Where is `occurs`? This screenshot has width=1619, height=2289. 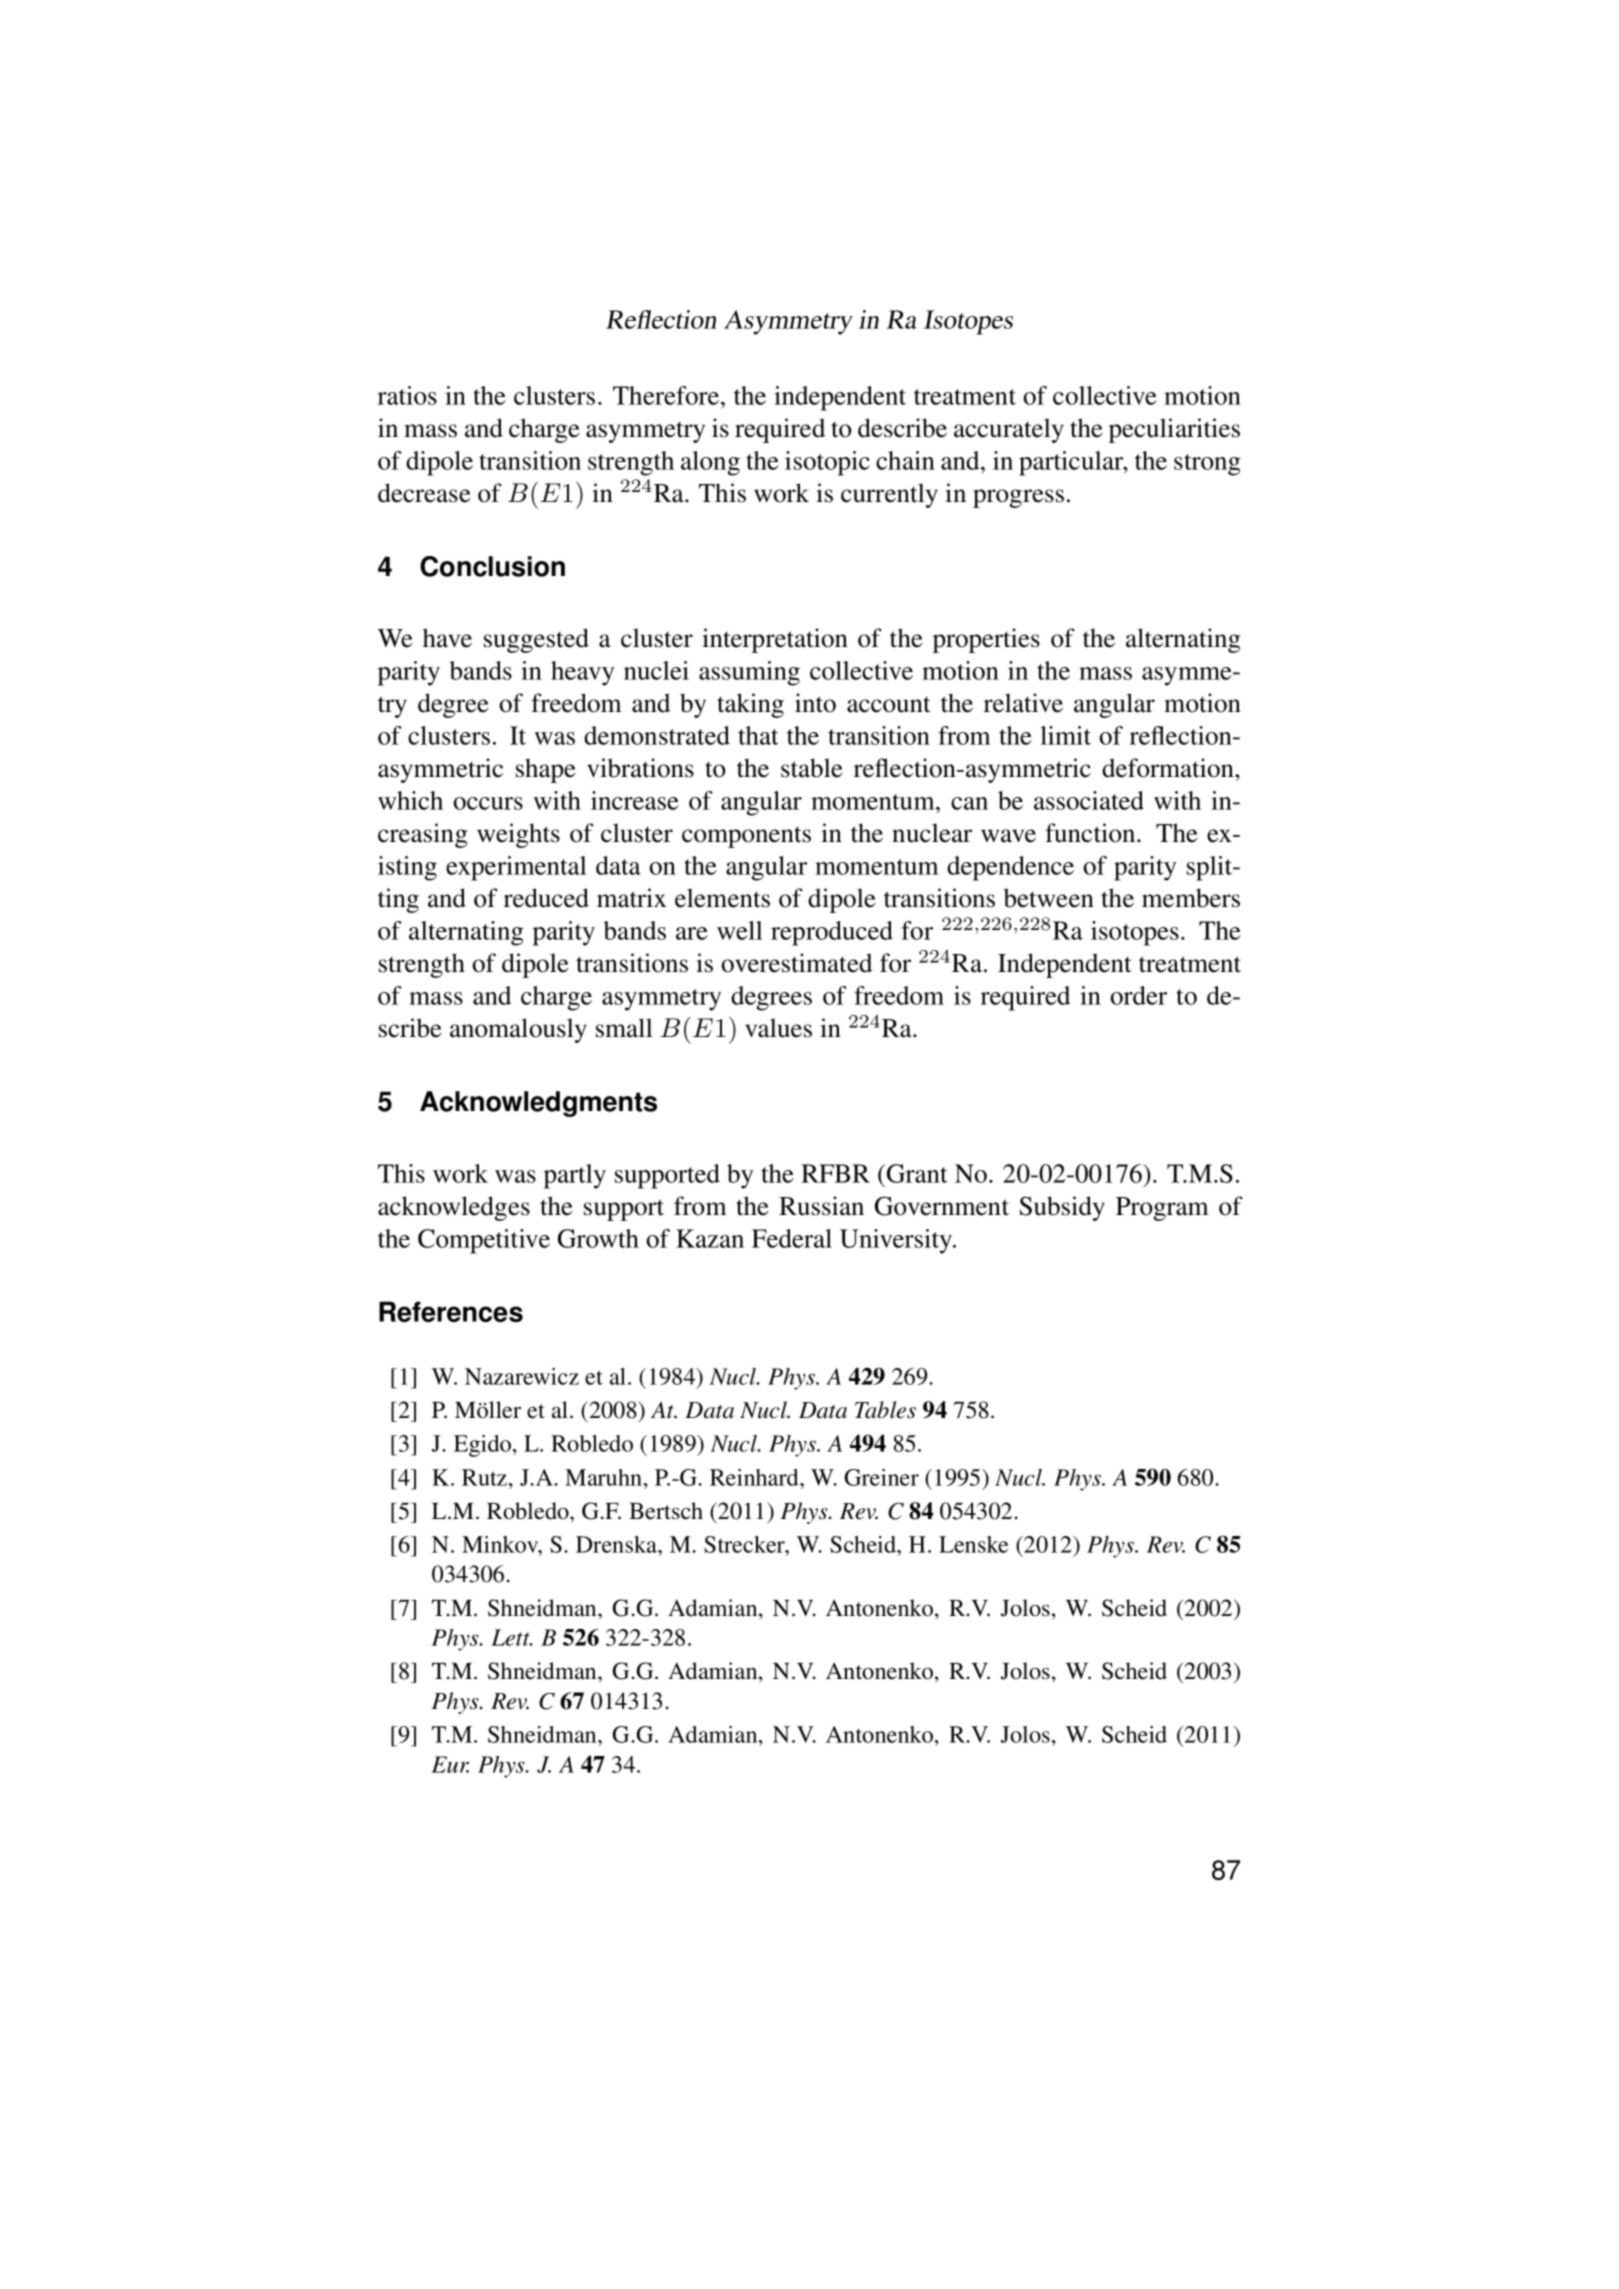
occurs is located at coordinates (488, 803).
